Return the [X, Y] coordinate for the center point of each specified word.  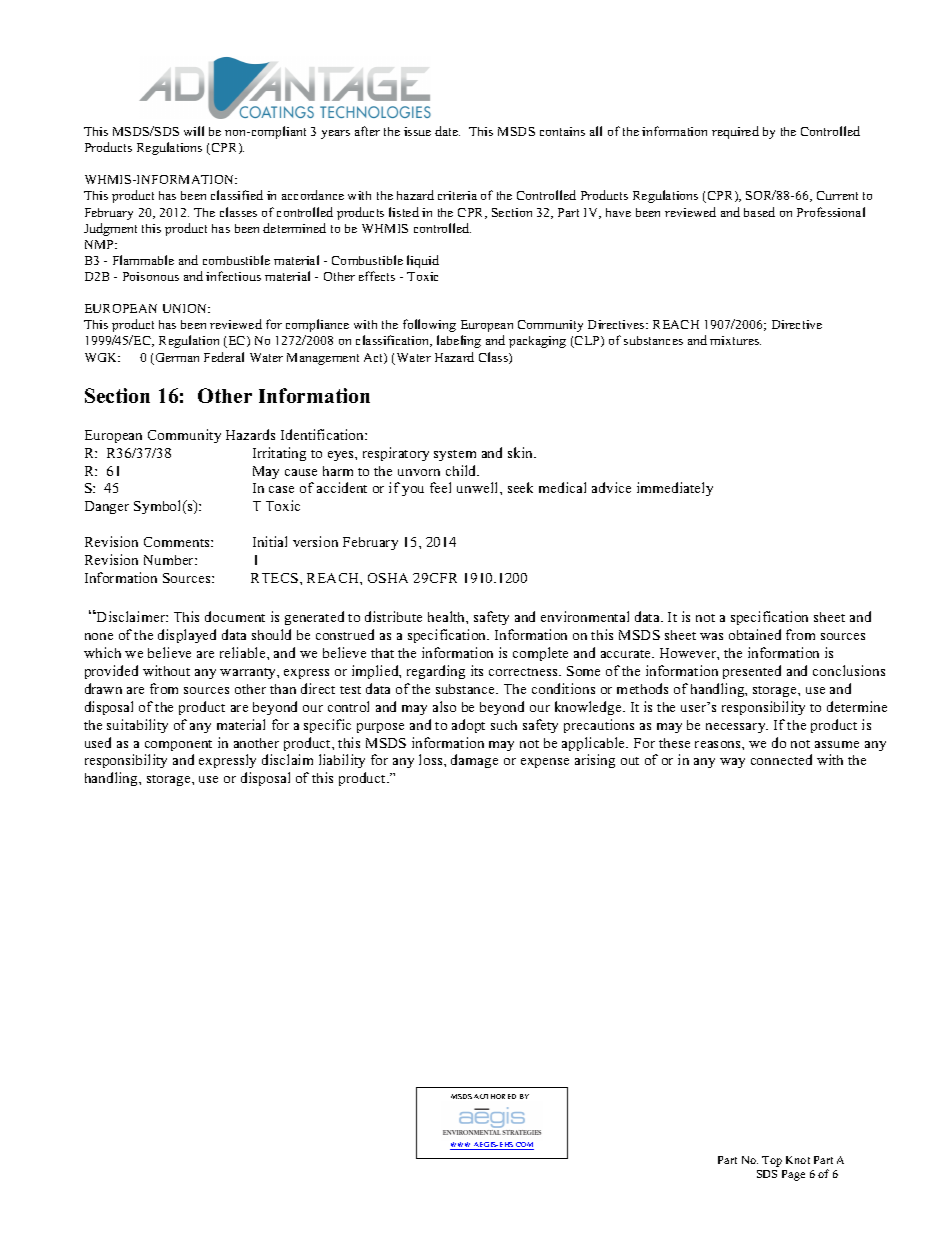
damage [474, 761]
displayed [187, 636]
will [194, 131]
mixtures [735, 340]
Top [772, 1161]
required [735, 132]
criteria [457, 195]
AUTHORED [495, 1096]
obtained [755, 634]
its [477, 670]
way [732, 763]
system [455, 455]
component [178, 745]
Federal [224, 357]
